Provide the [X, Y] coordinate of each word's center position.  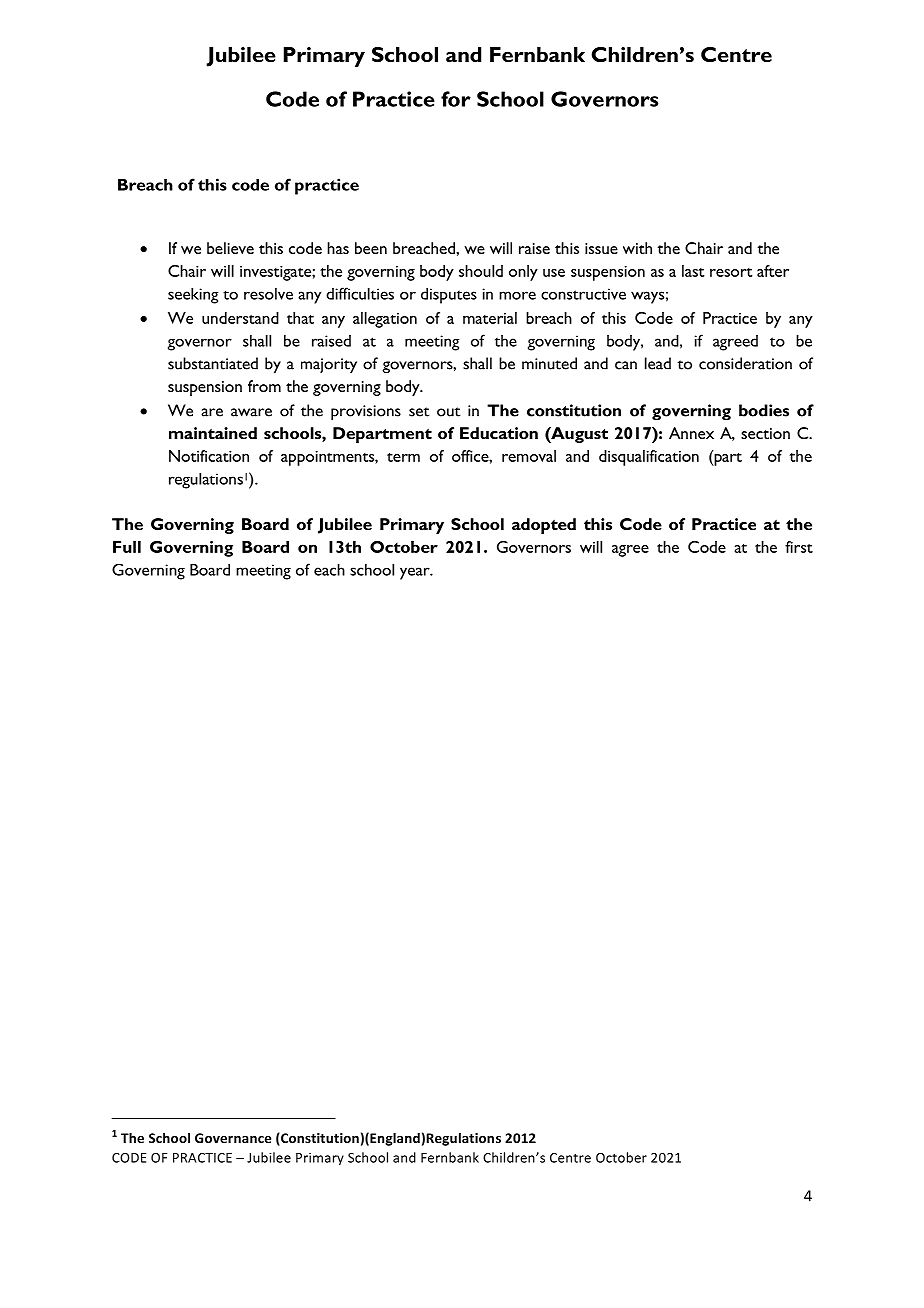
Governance [233, 1138]
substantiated [213, 363]
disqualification [649, 458]
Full [127, 547]
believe [230, 248]
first [799, 547]
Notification [209, 456]
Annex [691, 433]
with [637, 248]
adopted [544, 526]
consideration [745, 363]
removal [529, 456]
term [403, 457]
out [448, 412]
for [456, 99]
